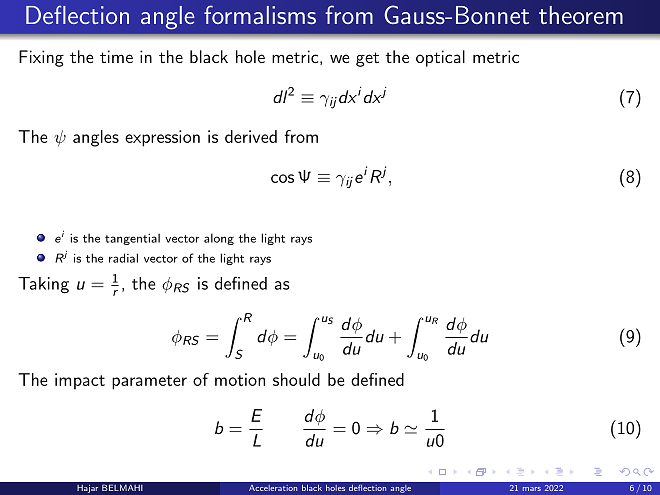  I want to click on mars, so click(532, 489).
